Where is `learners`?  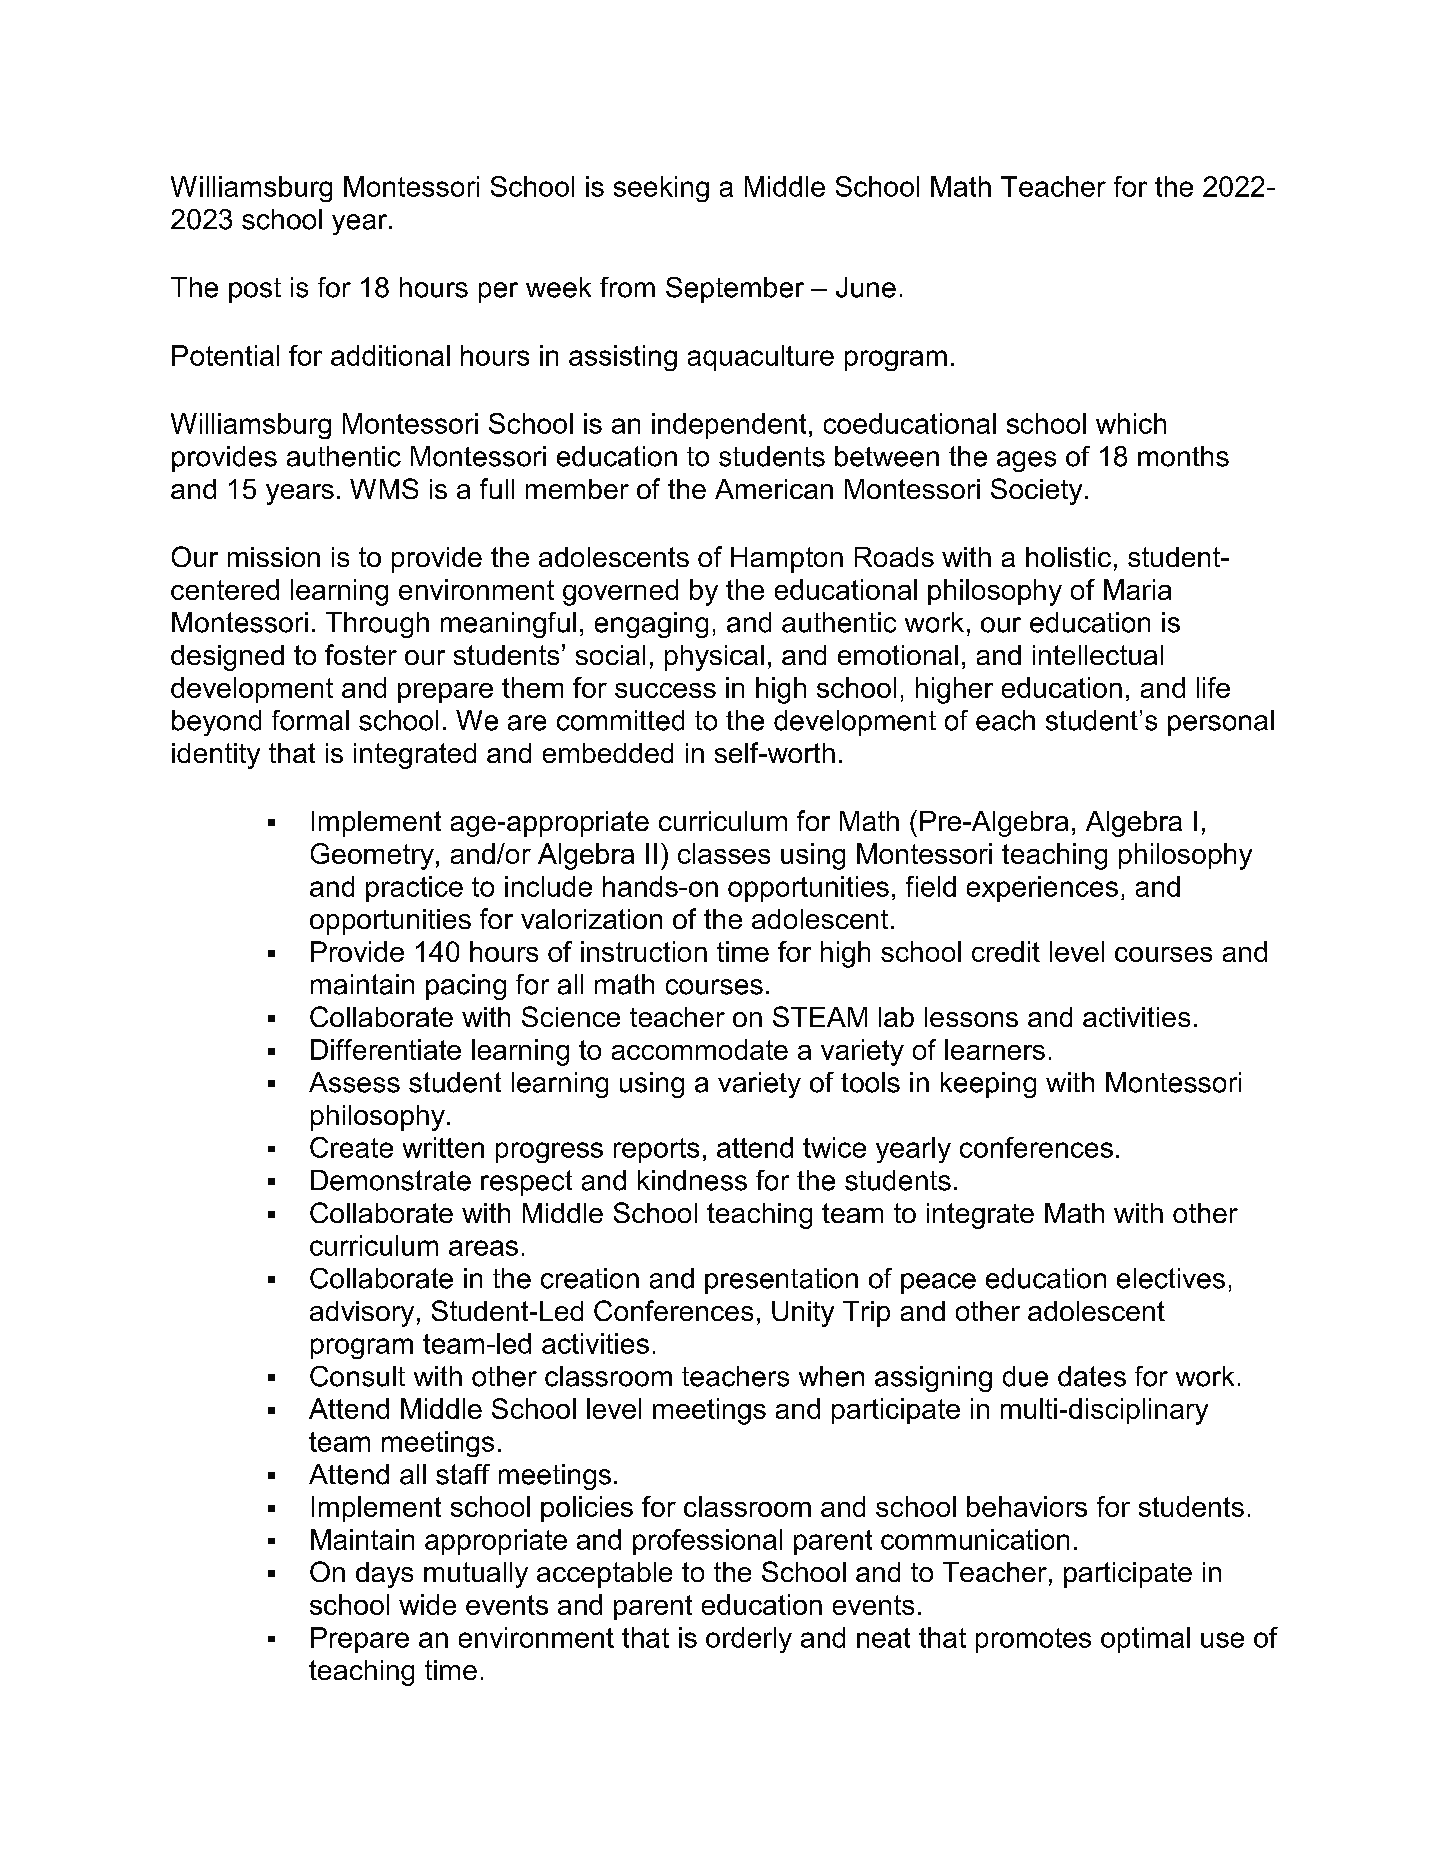
learners is located at coordinates (995, 1049).
